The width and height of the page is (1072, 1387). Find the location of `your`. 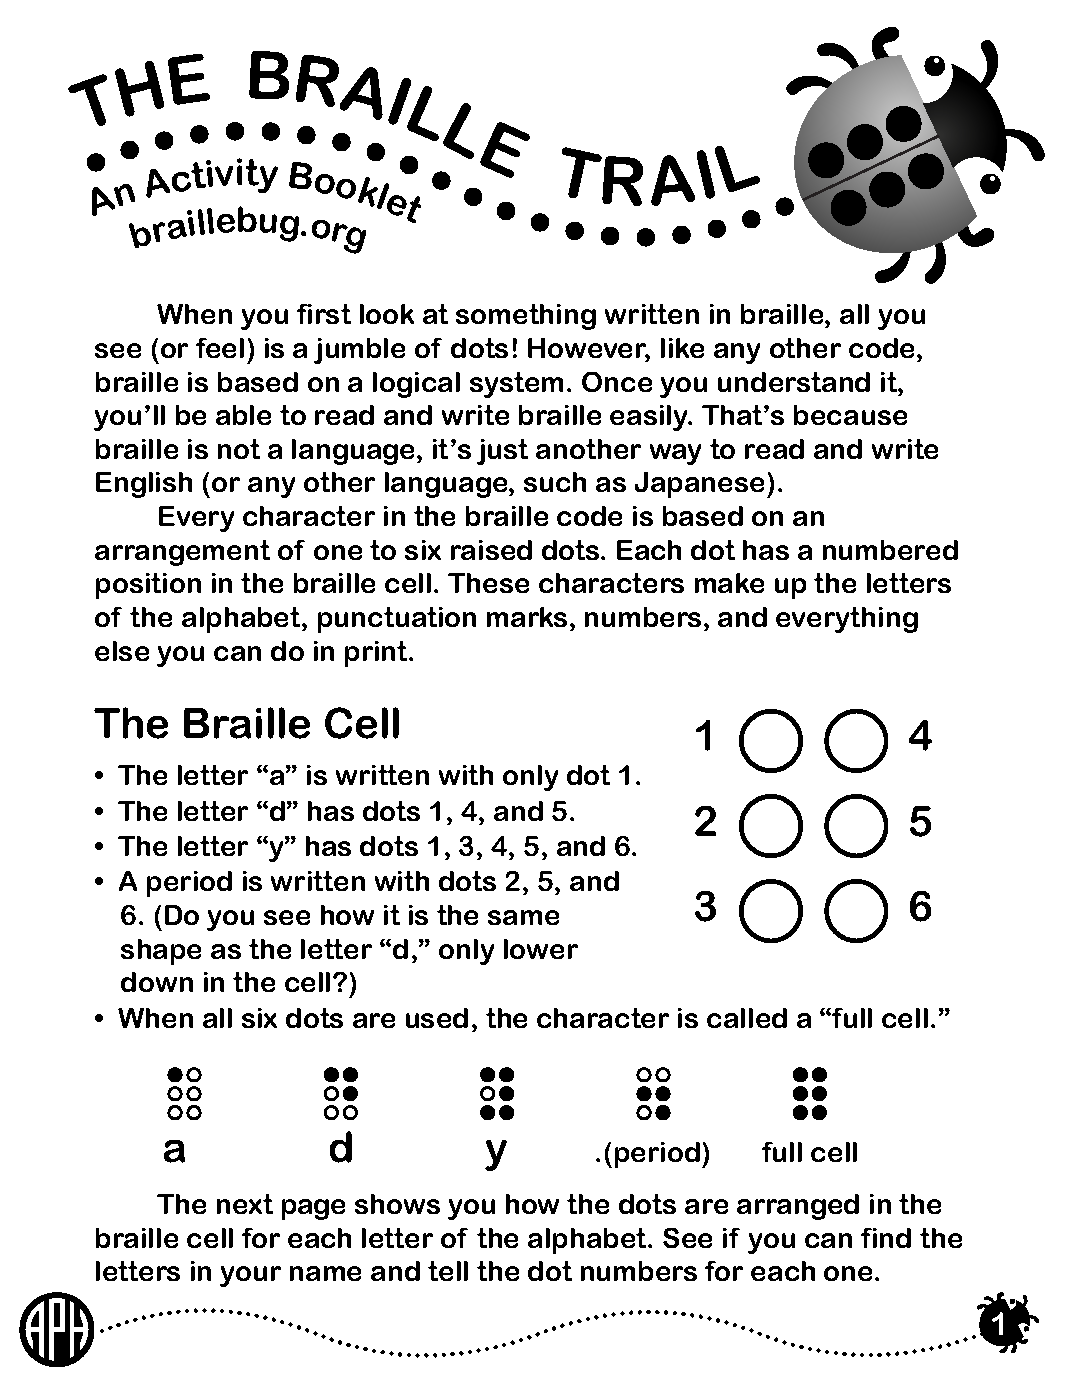

your is located at coordinates (250, 1276).
